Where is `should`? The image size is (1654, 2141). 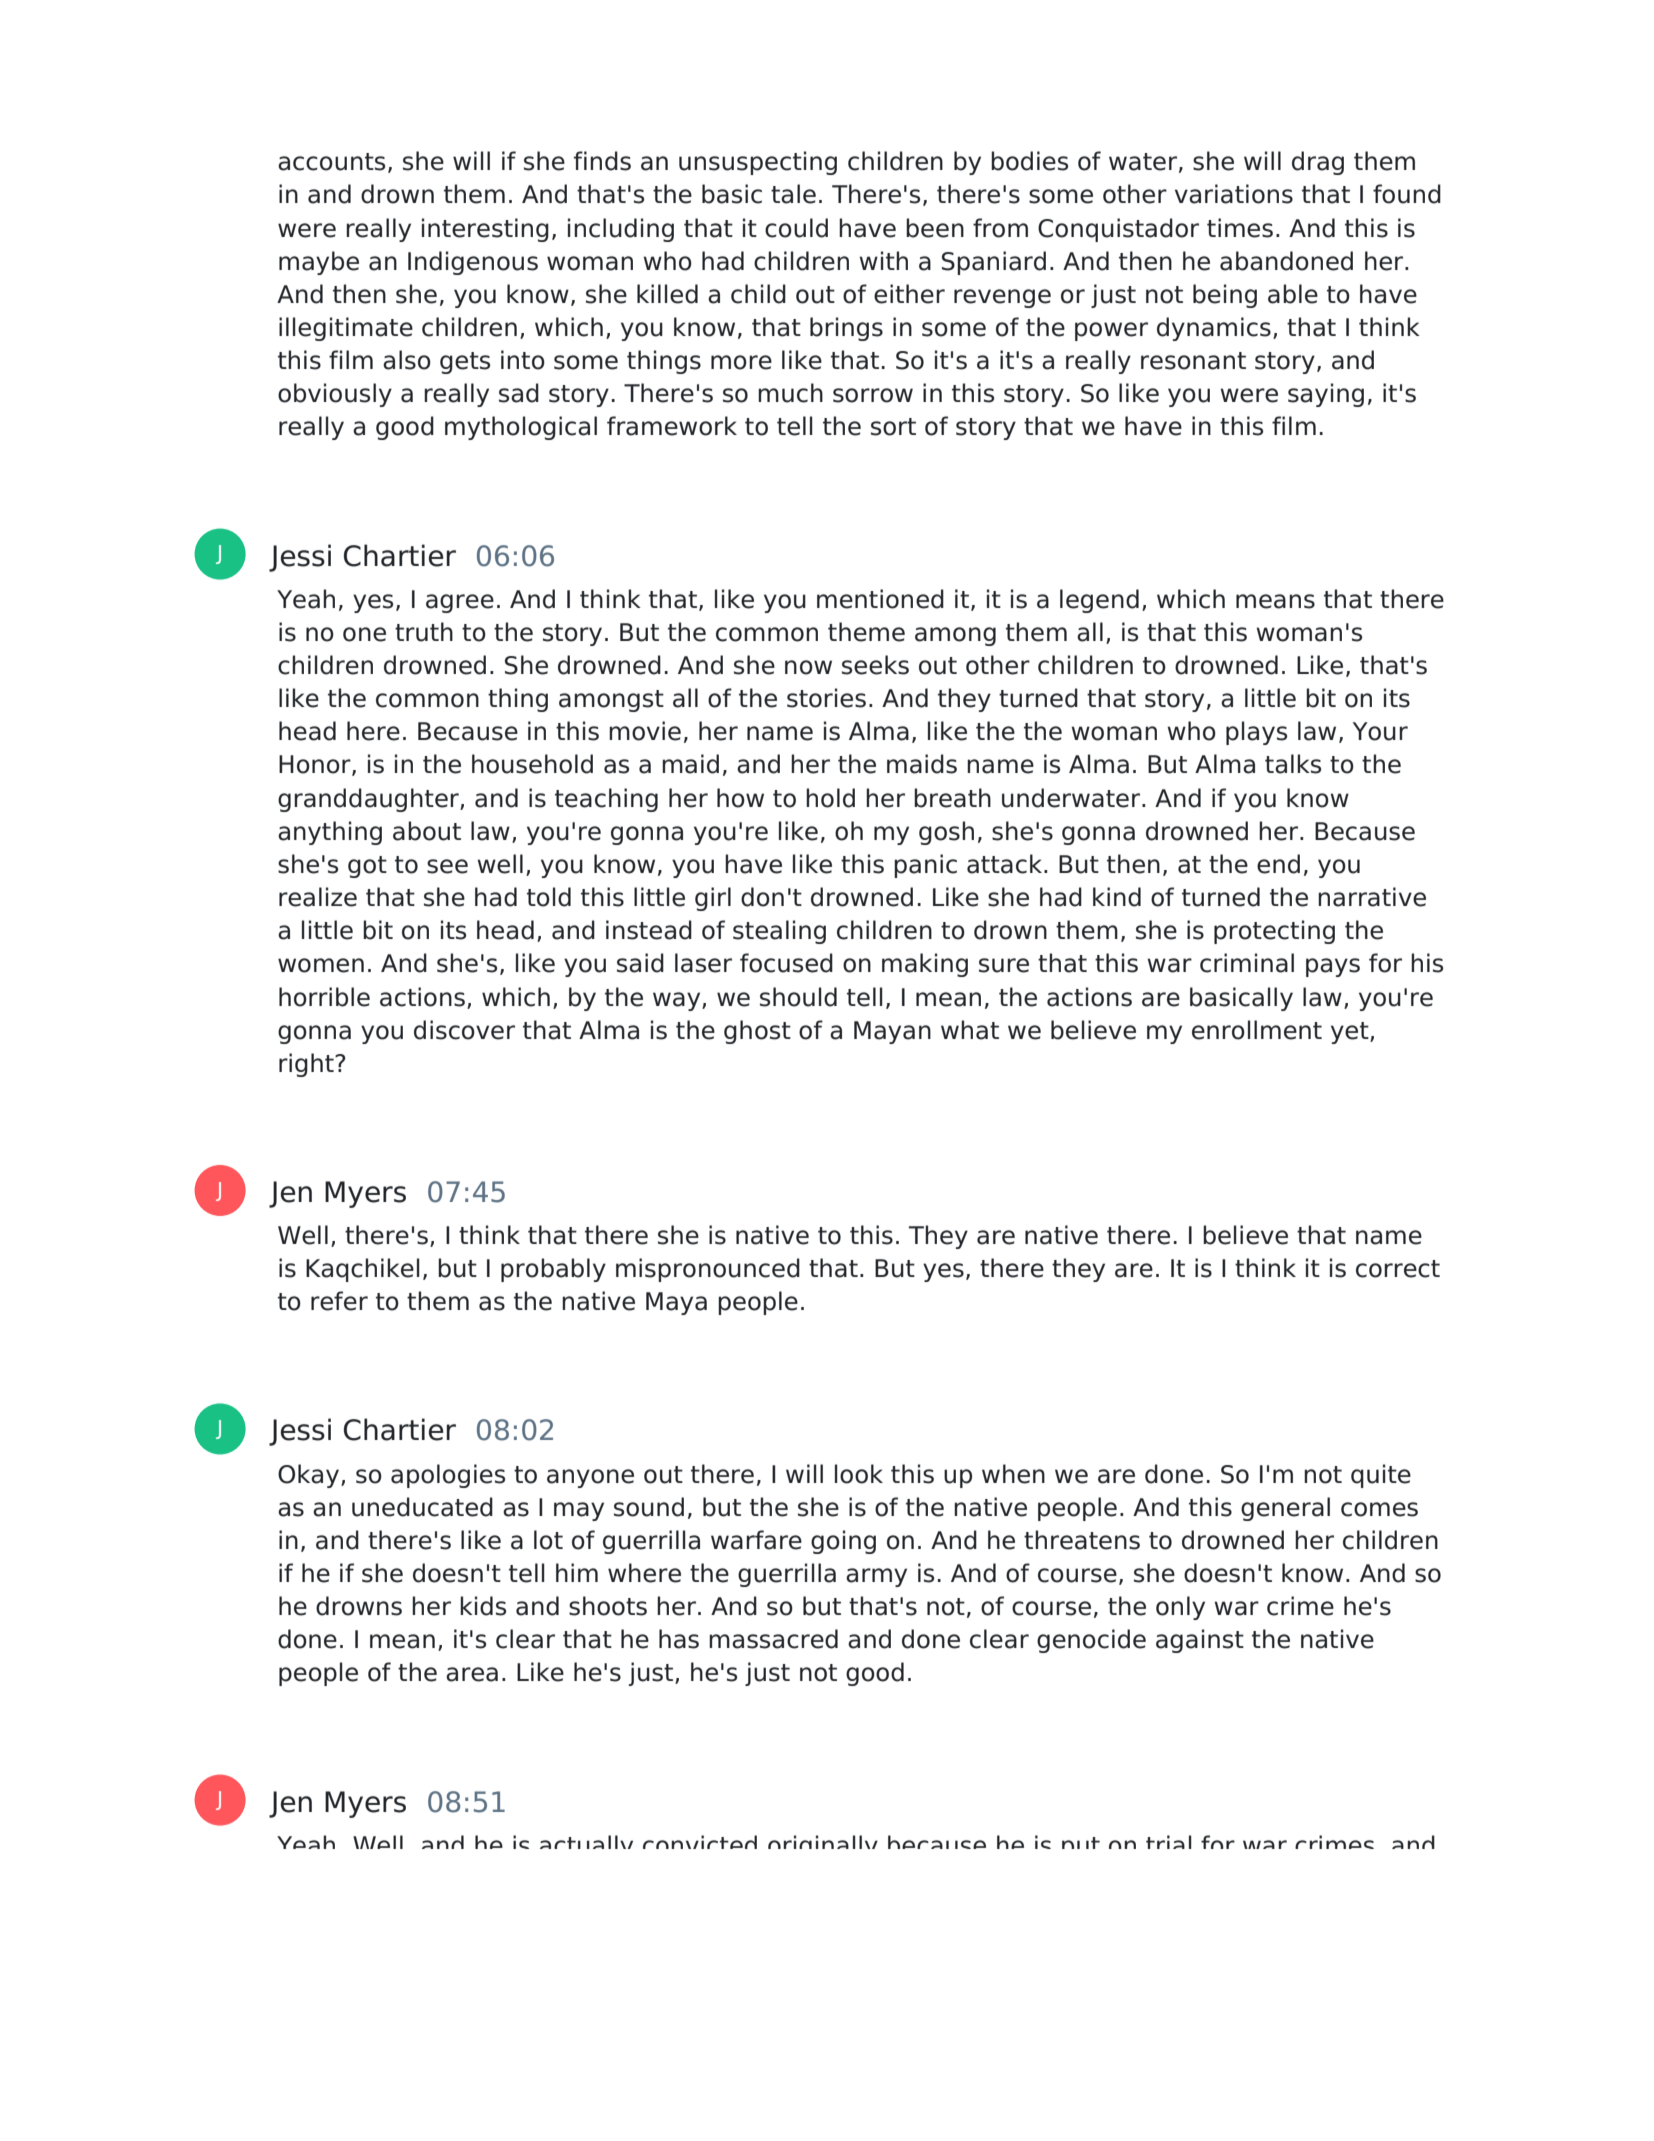 should is located at coordinates (798, 997).
